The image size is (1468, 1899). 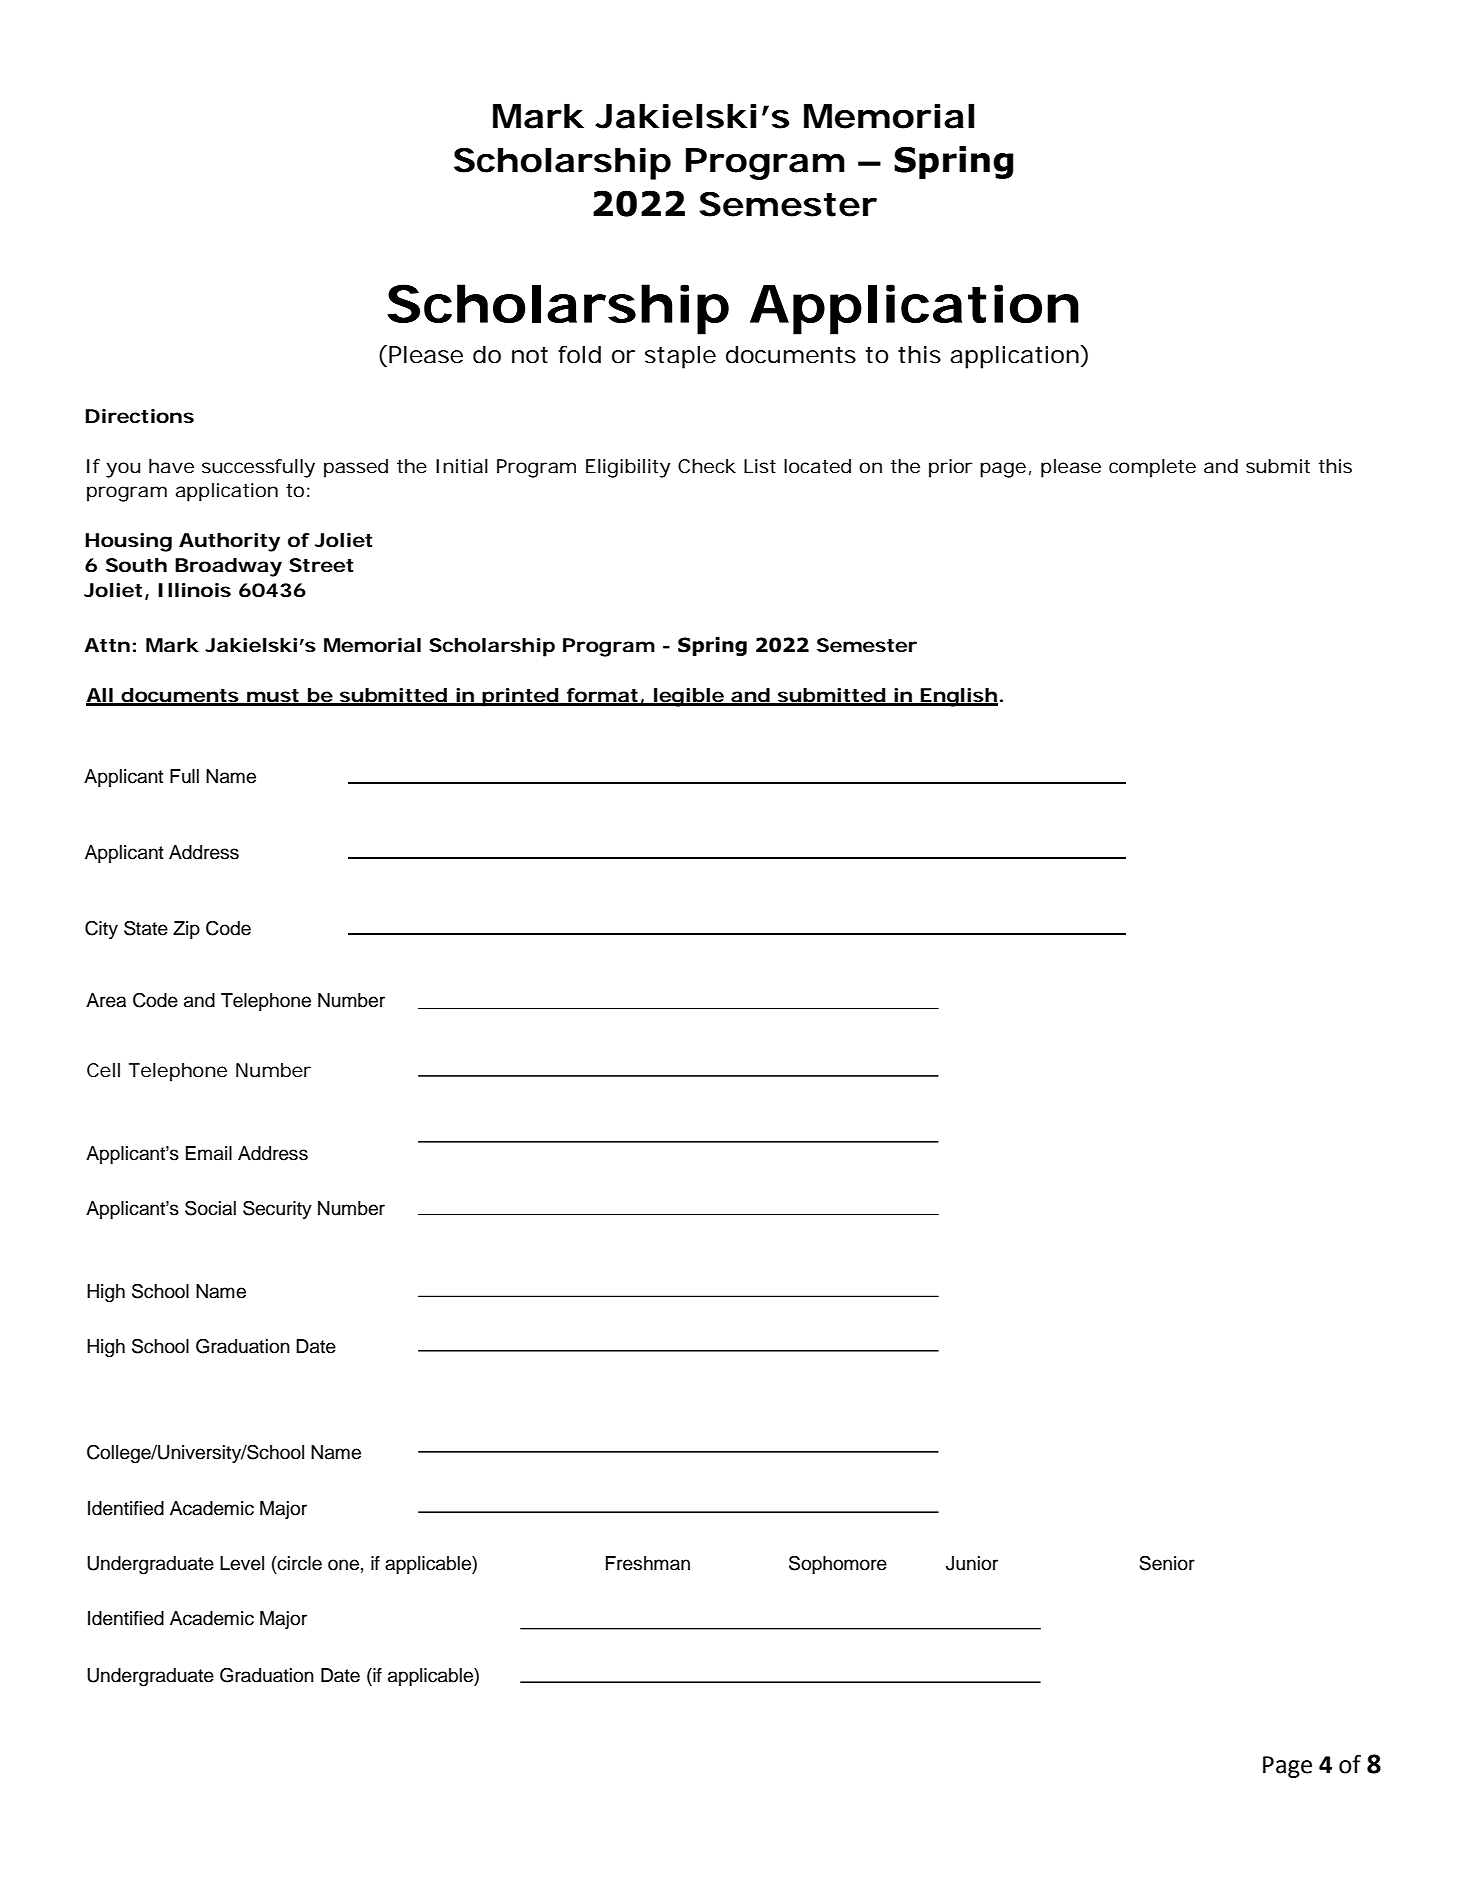 What do you see at coordinates (972, 1563) in the screenshot?
I see `Junior` at bounding box center [972, 1563].
